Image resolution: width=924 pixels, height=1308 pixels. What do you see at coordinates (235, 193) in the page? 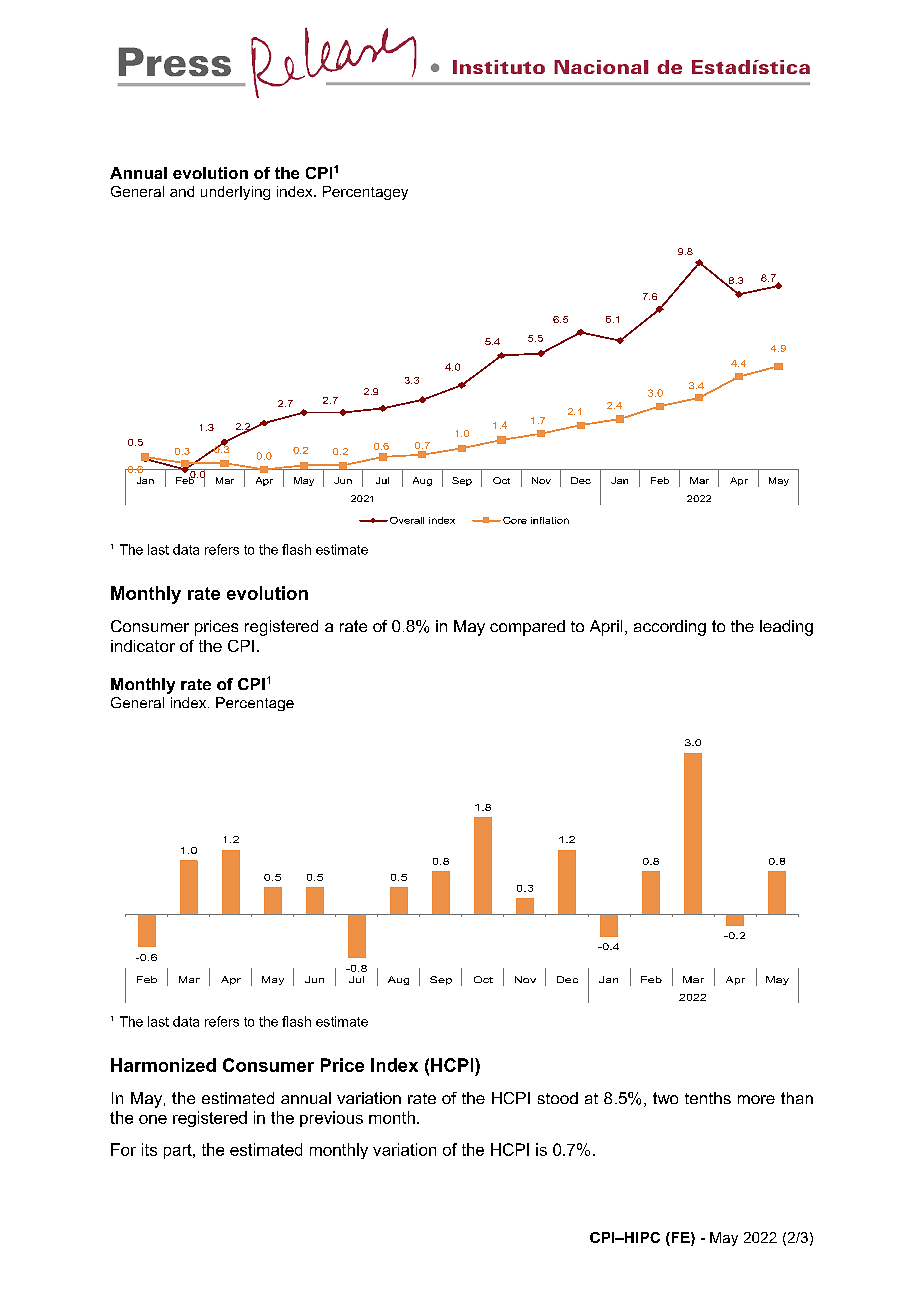
I see `underlying` at bounding box center [235, 193].
